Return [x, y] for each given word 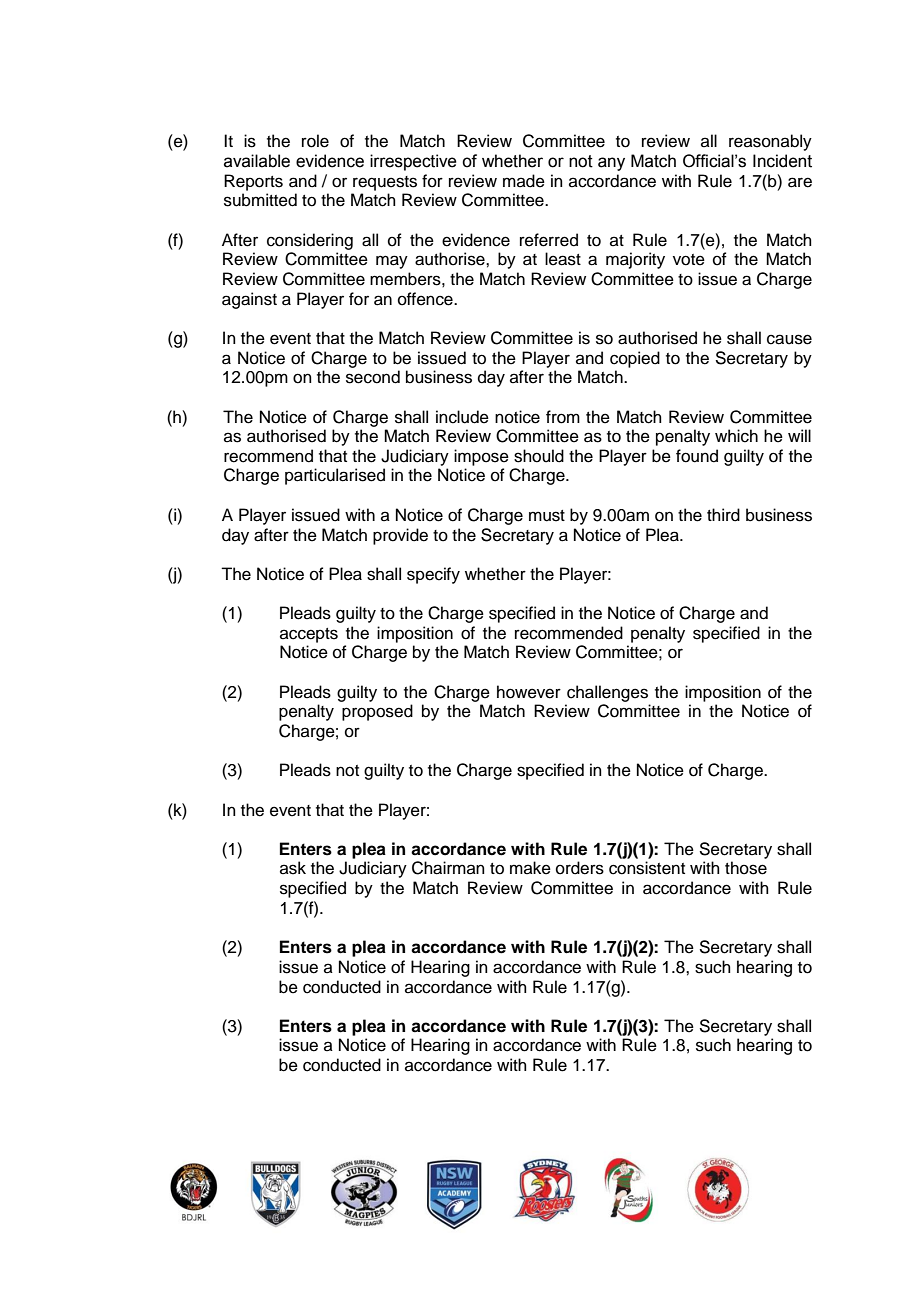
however [529, 692]
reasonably [770, 142]
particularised [335, 476]
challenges [607, 693]
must [547, 516]
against [249, 300]
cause [789, 339]
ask [293, 868]
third [723, 515]
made [524, 181]
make [530, 868]
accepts [309, 635]
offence [426, 299]
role [315, 141]
